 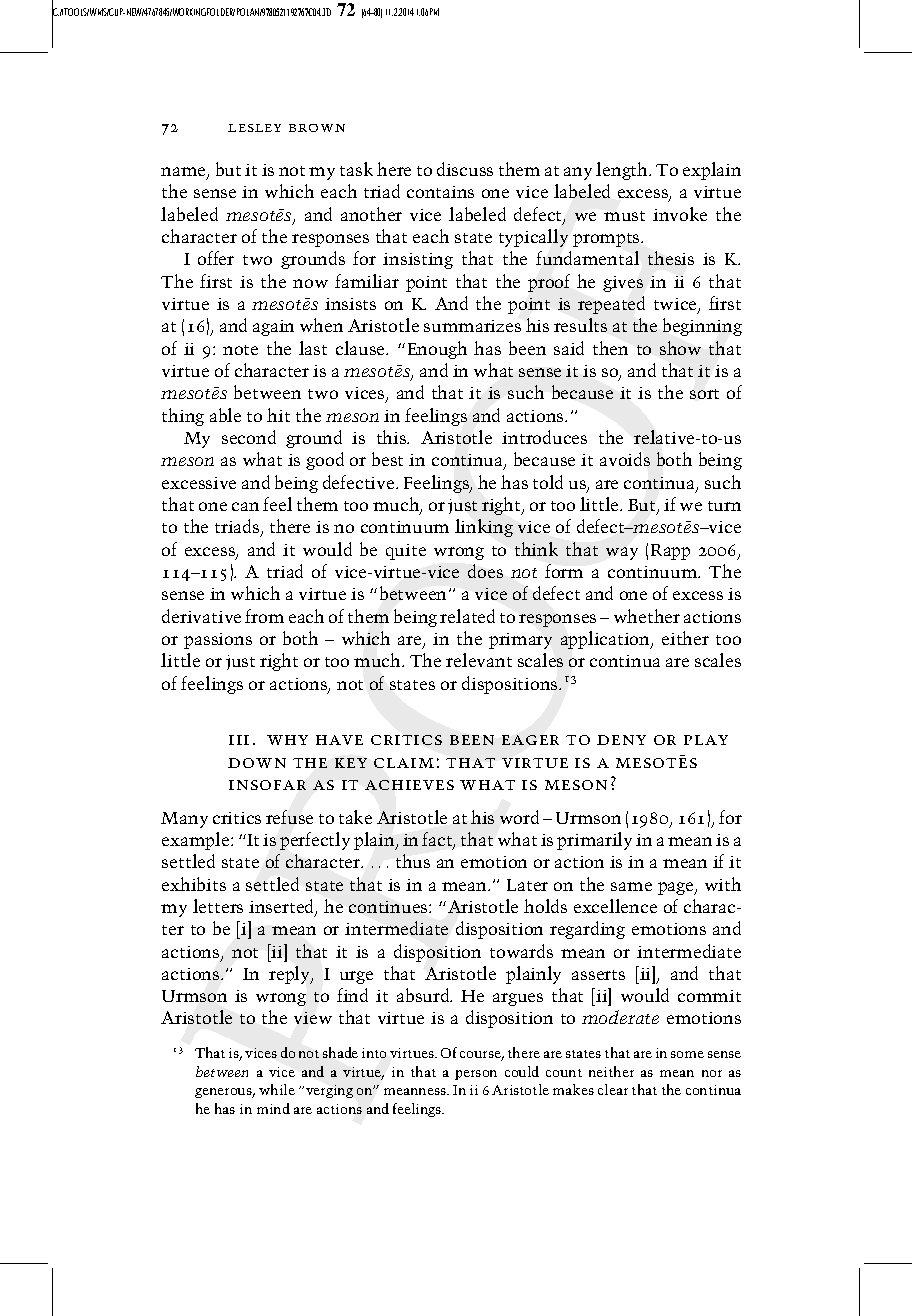 What do you see at coordinates (437, 350) in the page?
I see `Enough` at bounding box center [437, 350].
